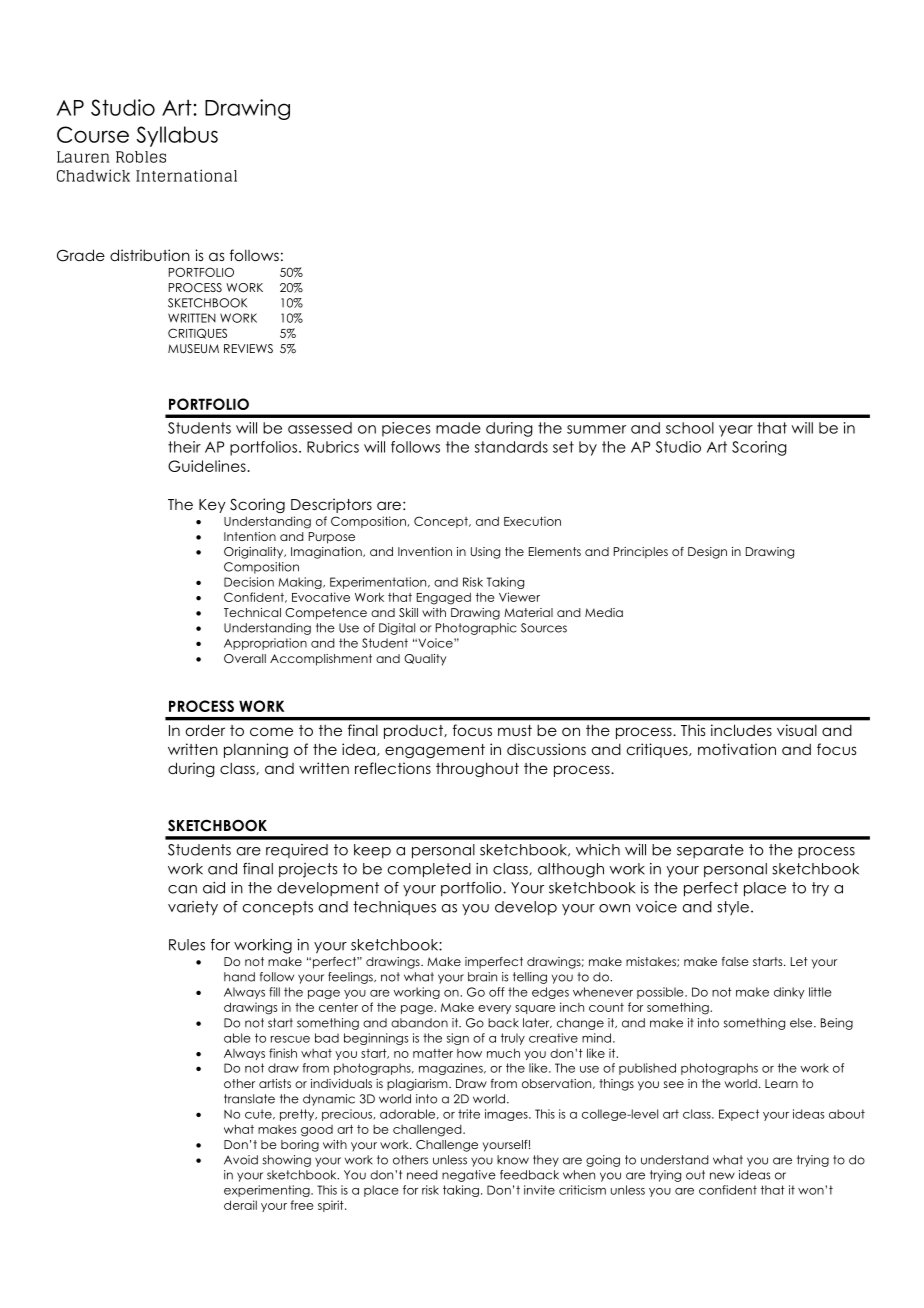  Describe the element at coordinates (741, 730) in the screenshot. I see `includes` at that location.
